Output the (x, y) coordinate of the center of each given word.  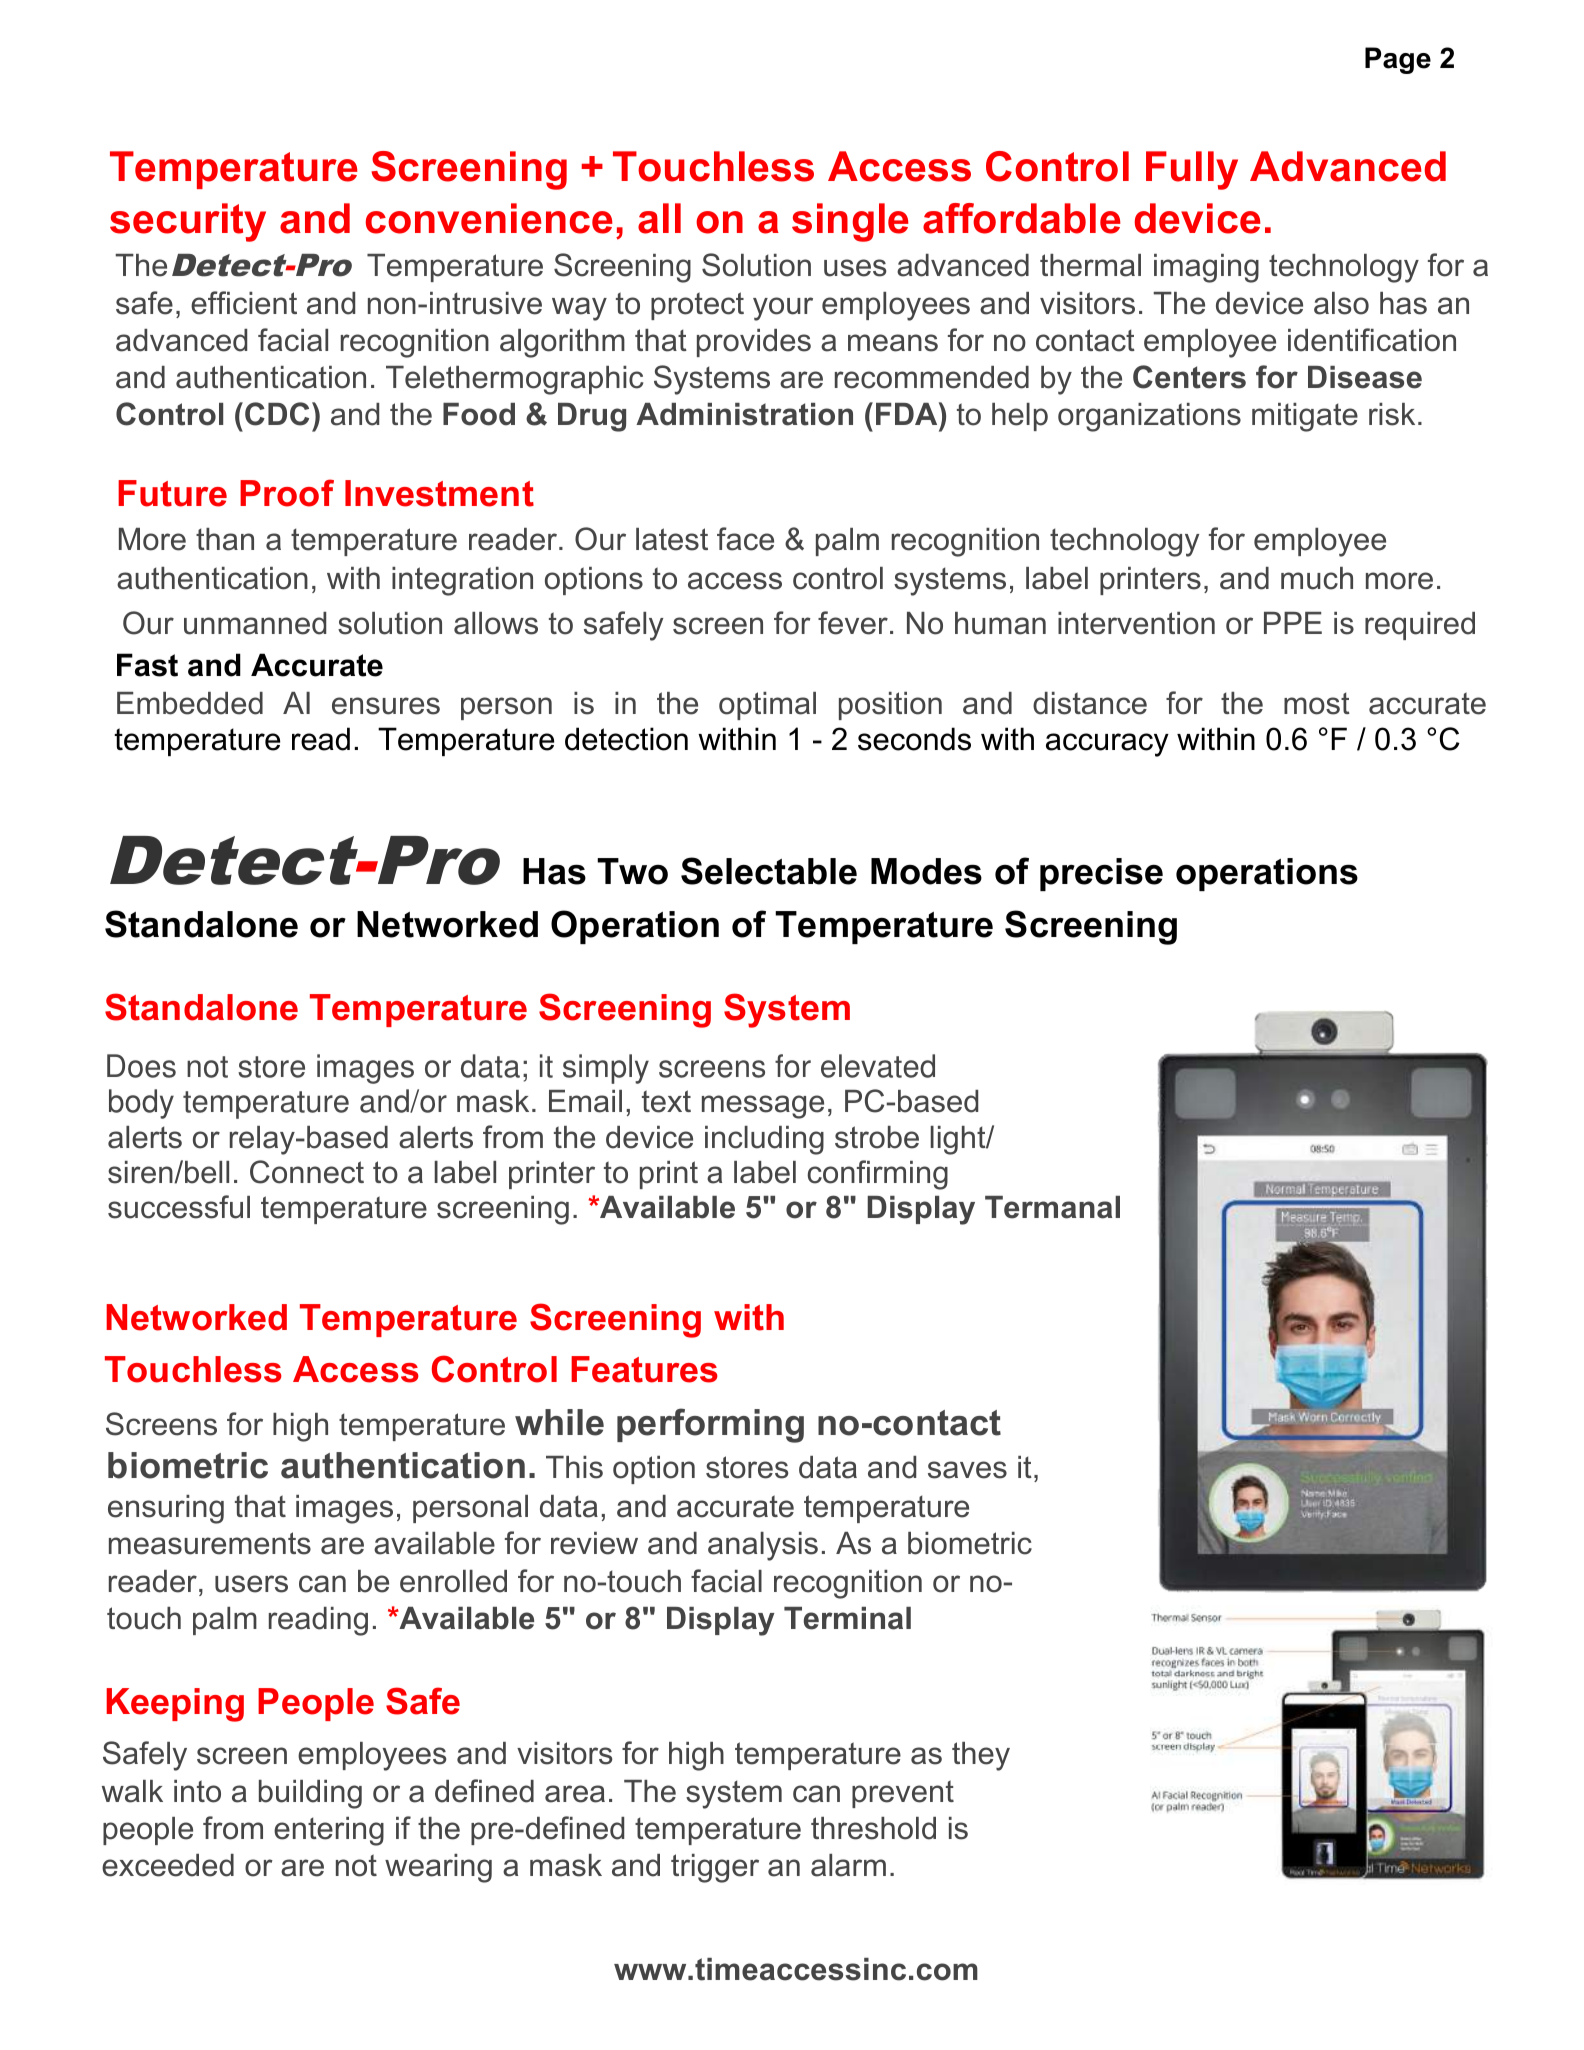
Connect (307, 1172)
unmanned (255, 623)
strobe (877, 1137)
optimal (767, 706)
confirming (878, 1175)
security (188, 222)
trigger (715, 1868)
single (850, 222)
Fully (1192, 170)
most (1317, 703)
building (310, 1794)
